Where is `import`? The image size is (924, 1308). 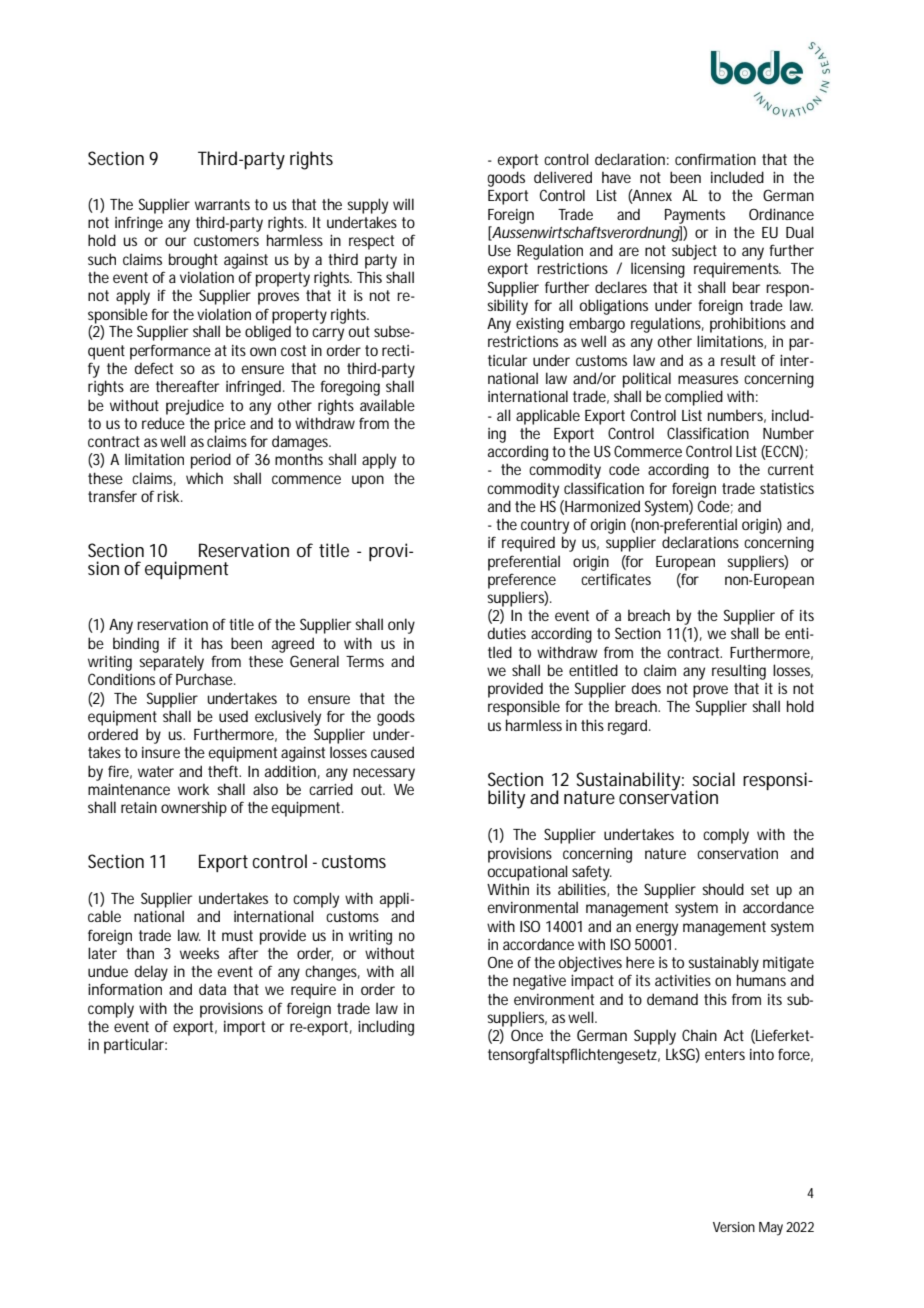
import is located at coordinates (244, 1028).
